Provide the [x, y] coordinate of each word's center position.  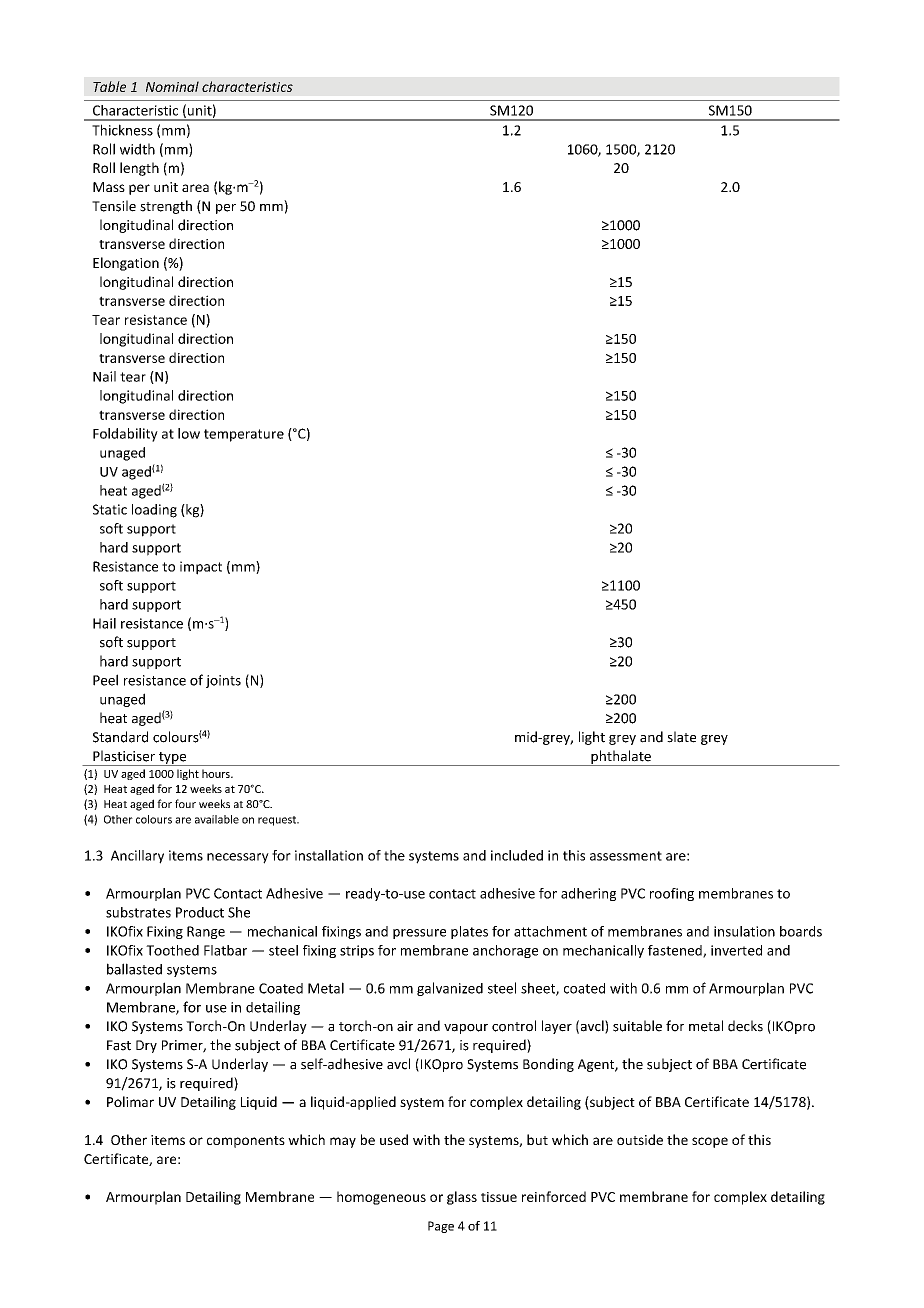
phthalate [621, 758]
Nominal [172, 86]
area [195, 188]
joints [223, 681]
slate [681, 737]
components [246, 1142]
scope [710, 1142]
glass [462, 1198]
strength [166, 207]
